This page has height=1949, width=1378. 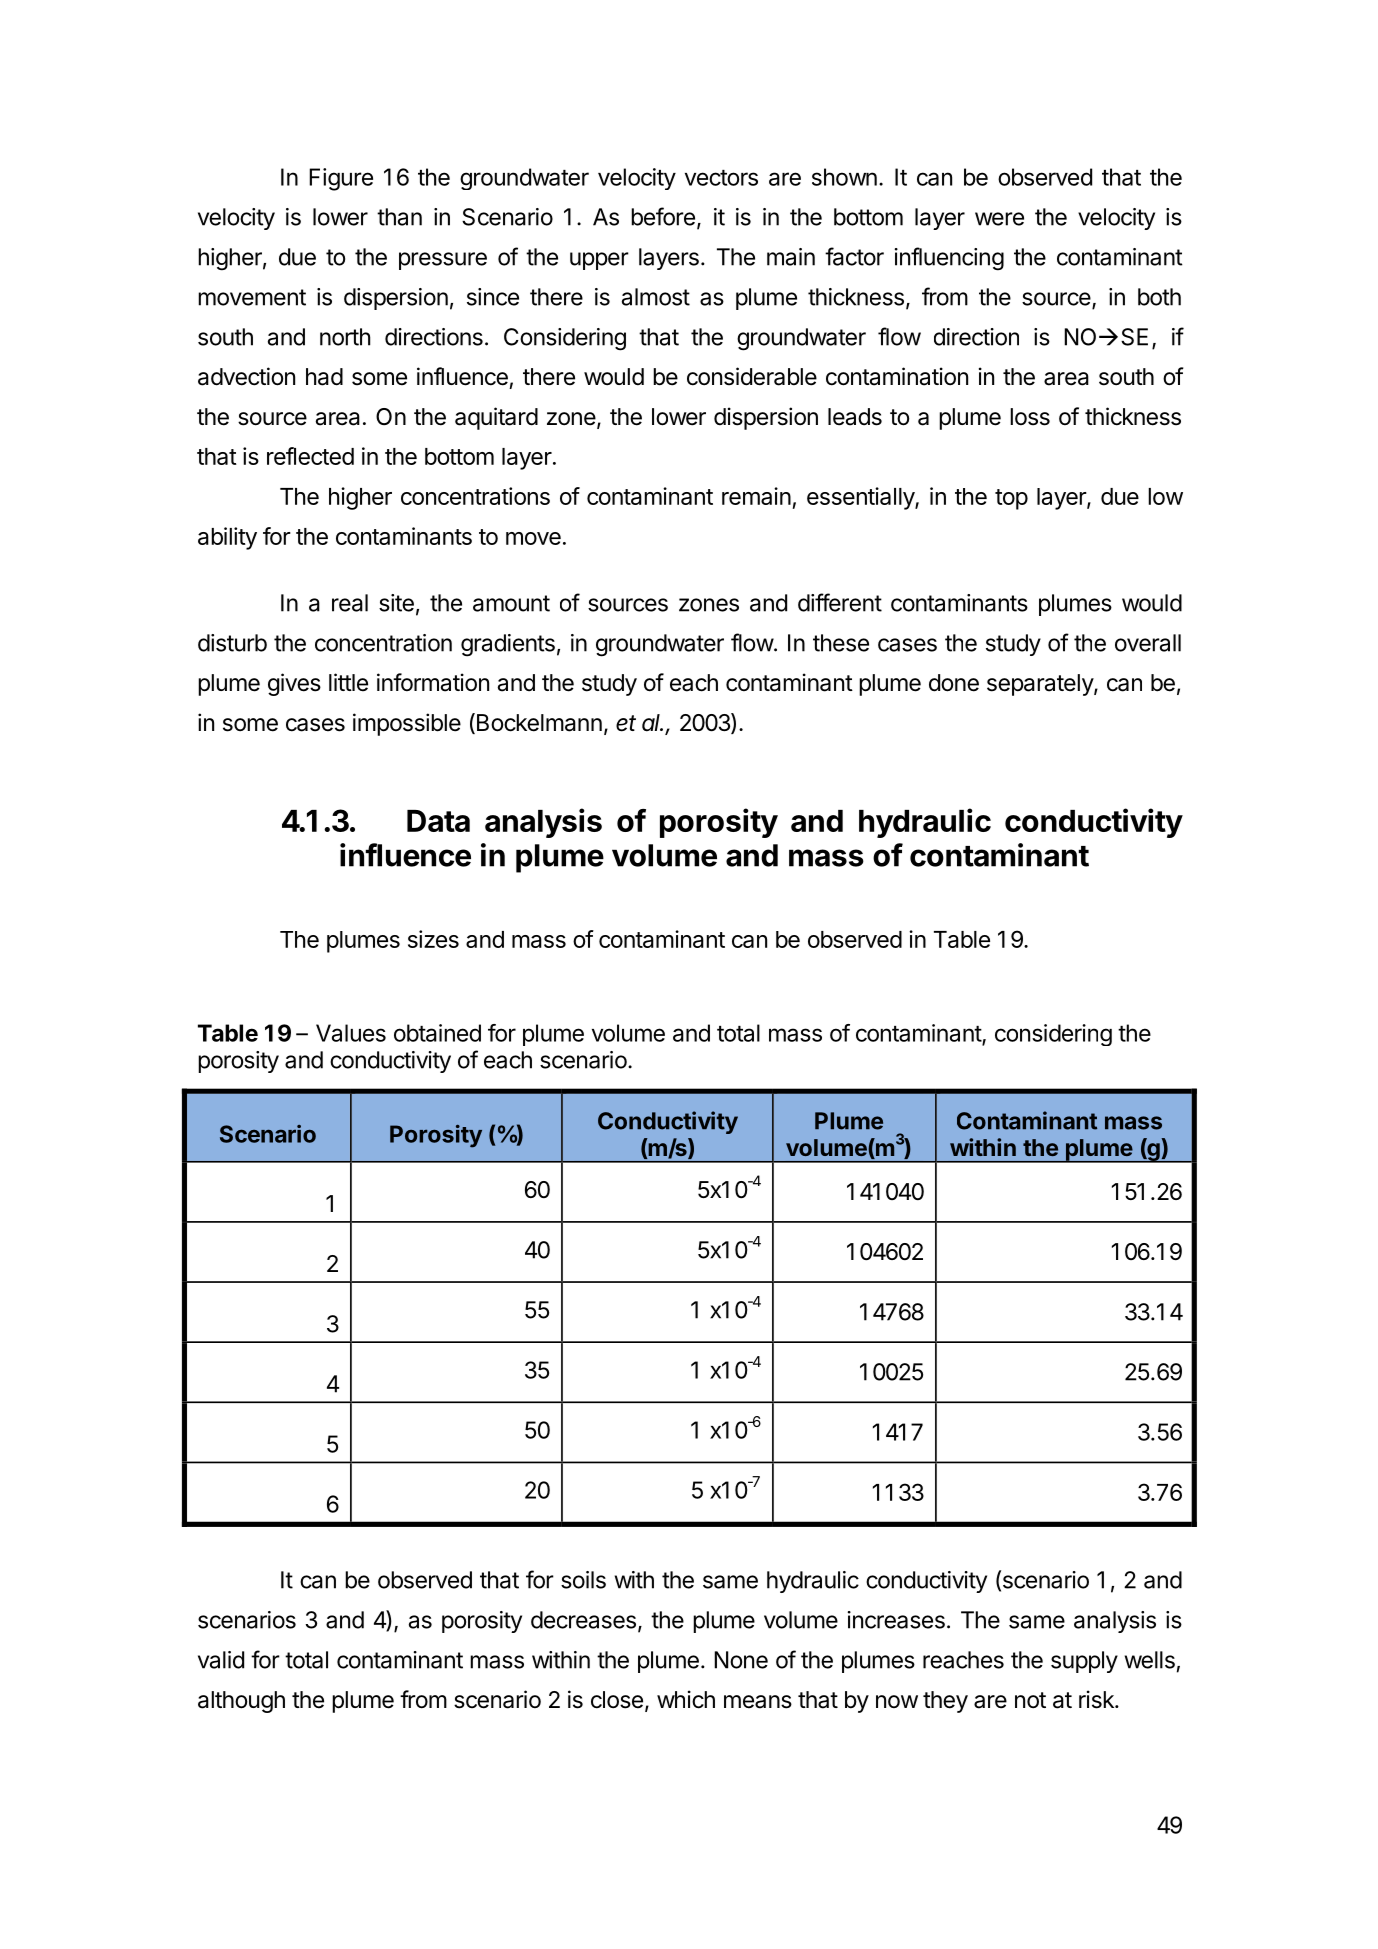 What do you see at coordinates (861, 498) in the page?
I see `essentially` at bounding box center [861, 498].
